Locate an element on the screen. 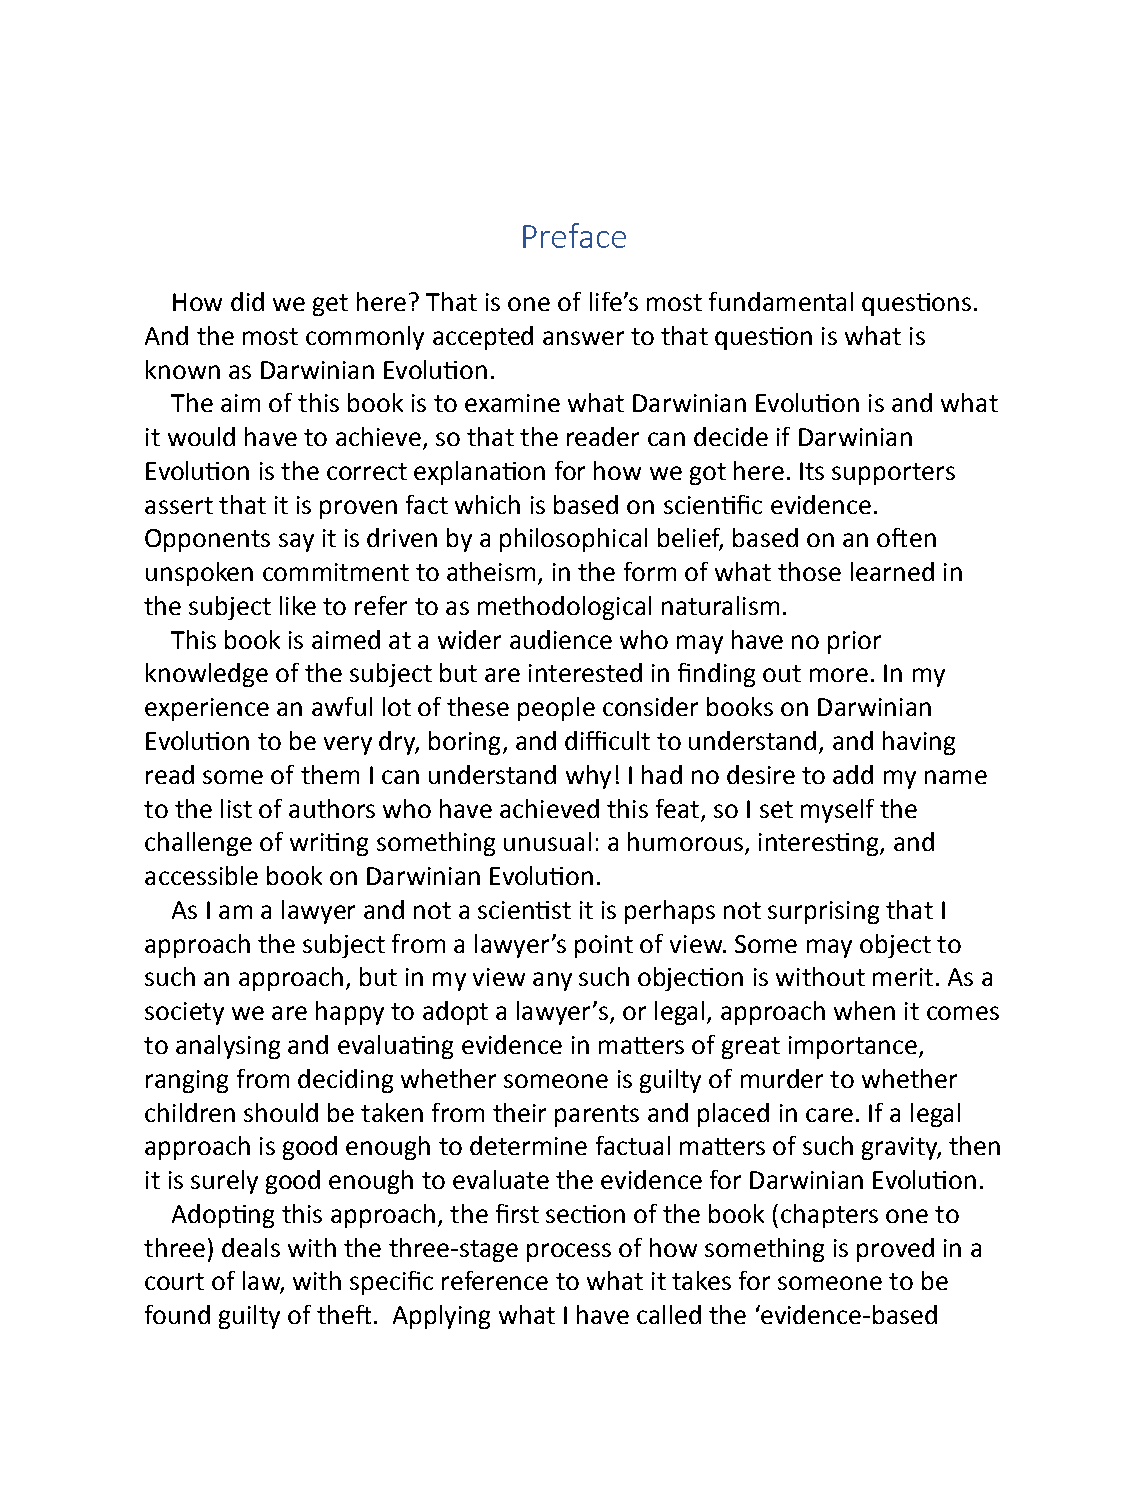 The image size is (1148, 1486). fundamental is located at coordinates (781, 301).
